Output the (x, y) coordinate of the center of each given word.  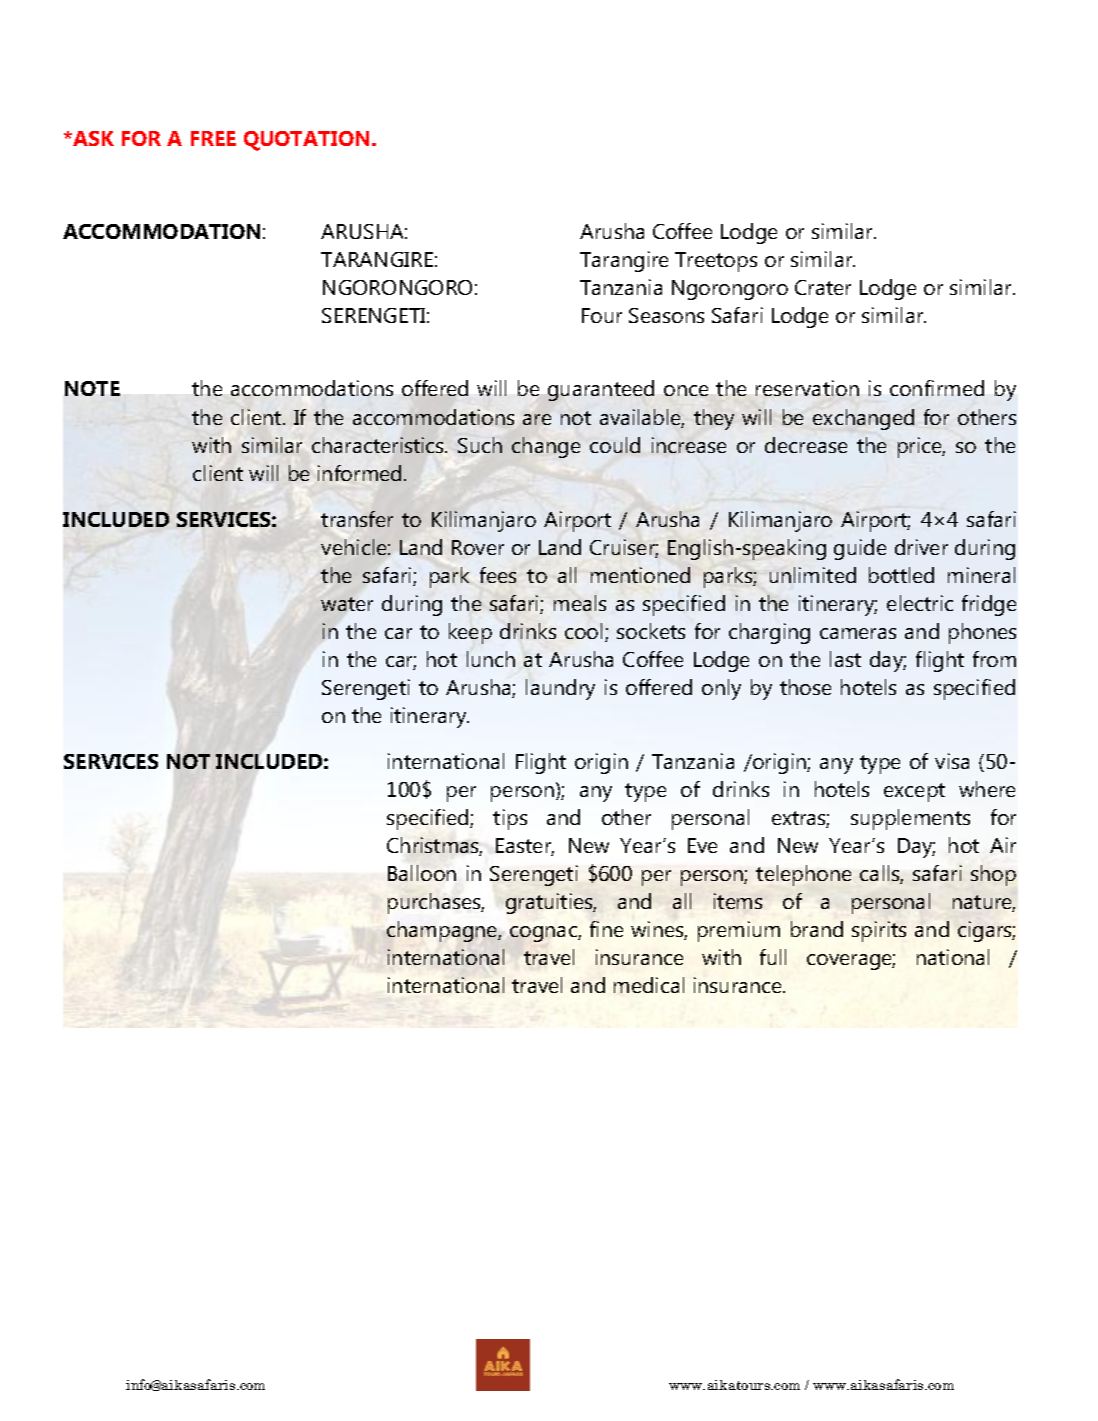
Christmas (434, 846)
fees (498, 575)
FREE (213, 138)
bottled (901, 575)
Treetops (716, 262)
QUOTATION (306, 141)
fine (606, 929)
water (347, 604)
